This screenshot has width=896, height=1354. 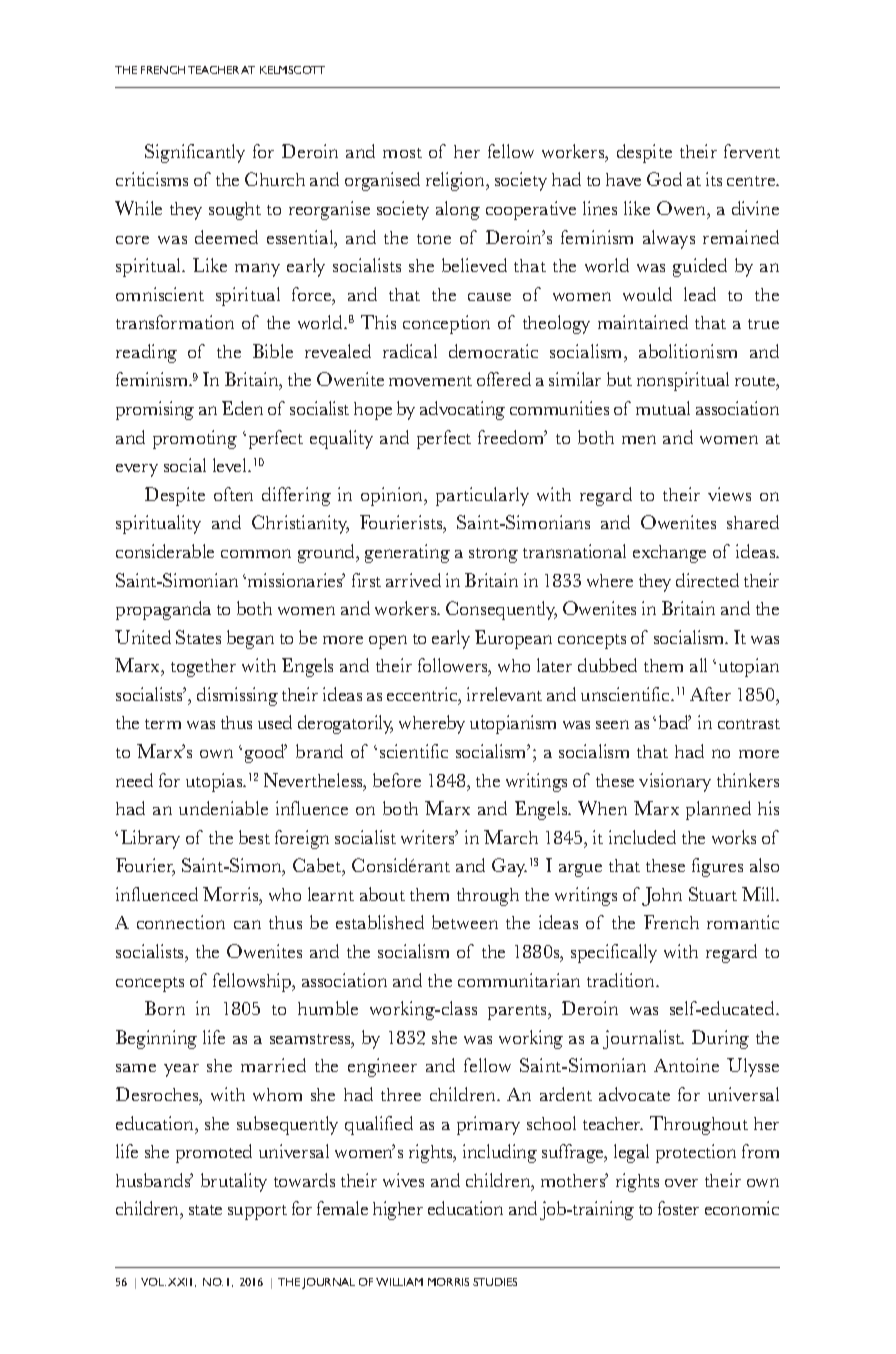 I want to click on religion, so click(x=456, y=181).
